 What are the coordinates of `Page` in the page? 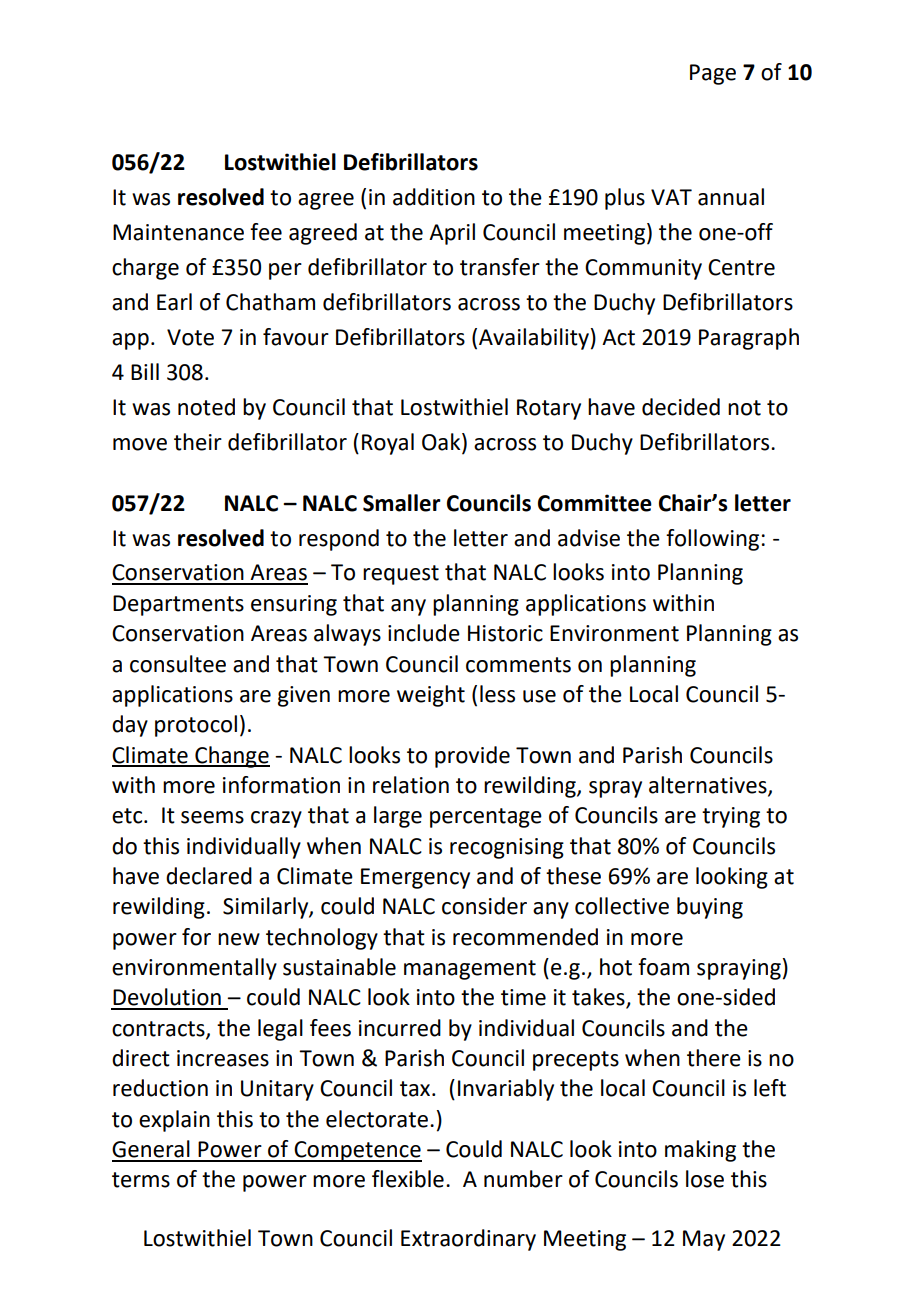 It's located at (713, 74).
